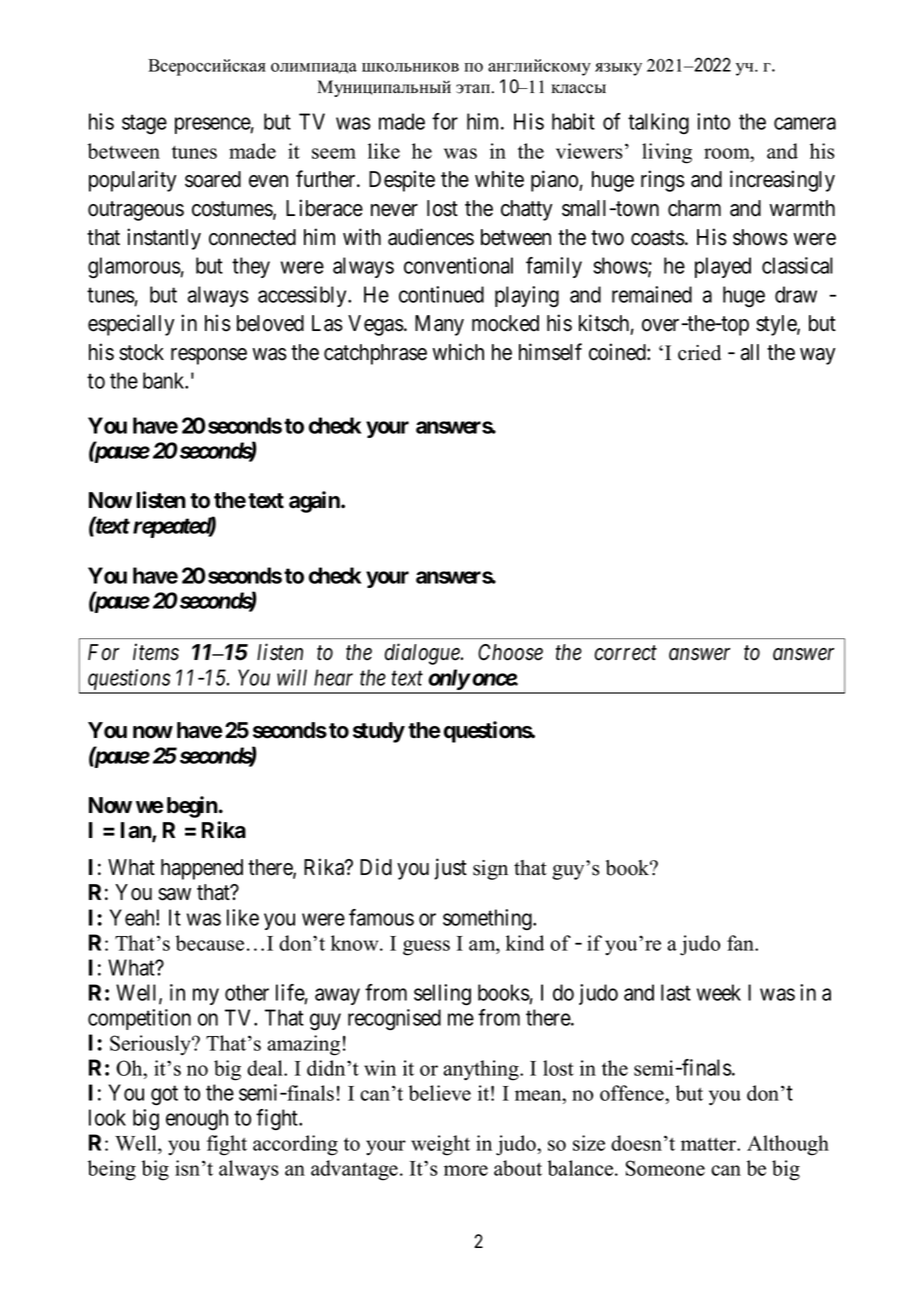  I want to click on items, so click(156, 652).
